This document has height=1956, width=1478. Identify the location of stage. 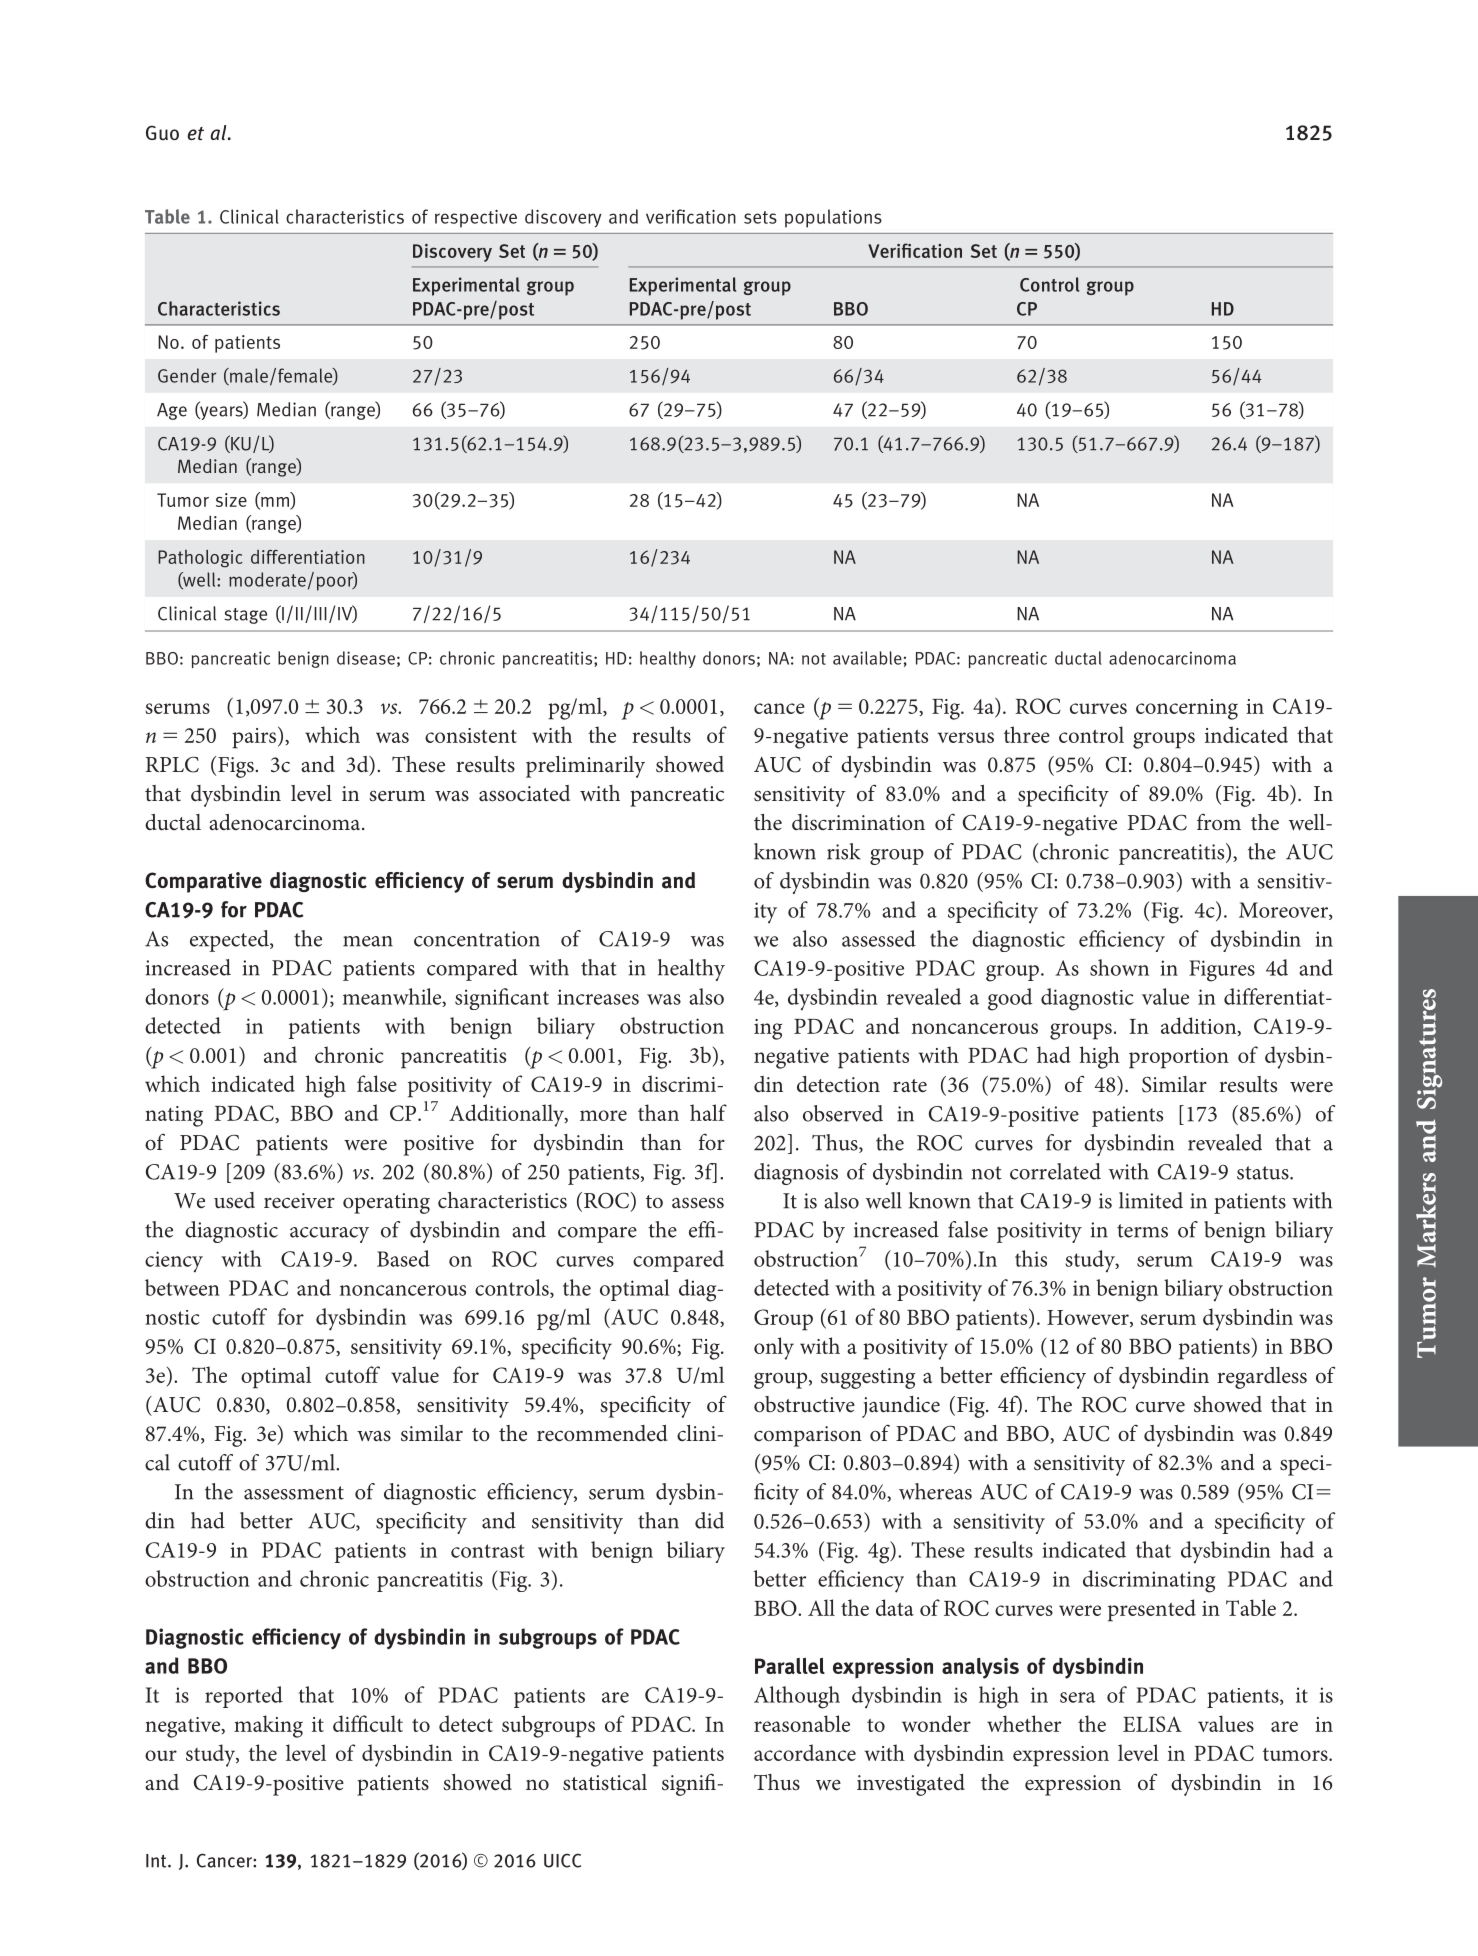
(245, 616).
